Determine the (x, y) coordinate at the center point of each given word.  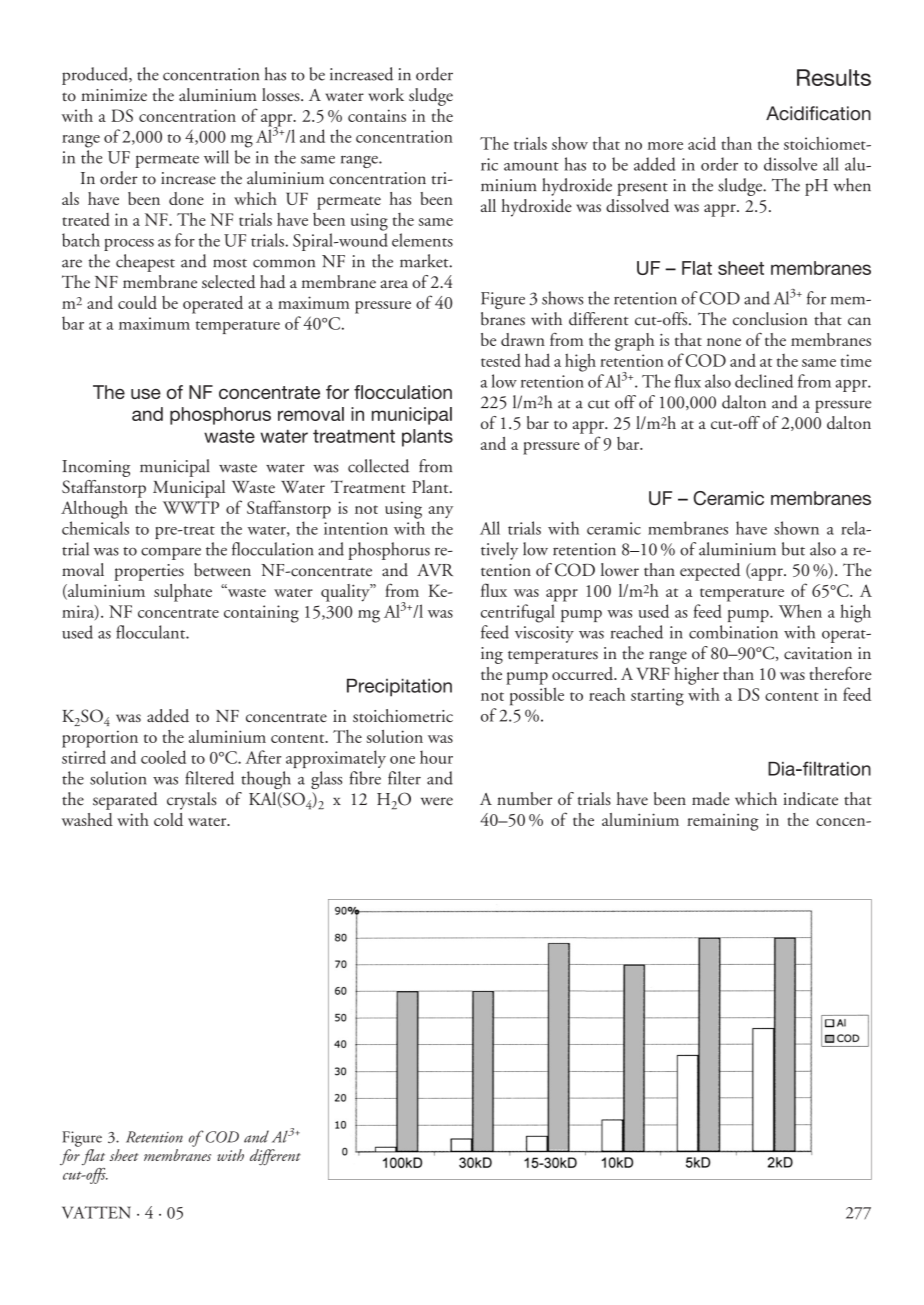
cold (168, 819)
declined (764, 381)
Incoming (96, 468)
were (437, 801)
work (386, 94)
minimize (114, 95)
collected (378, 466)
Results (834, 77)
